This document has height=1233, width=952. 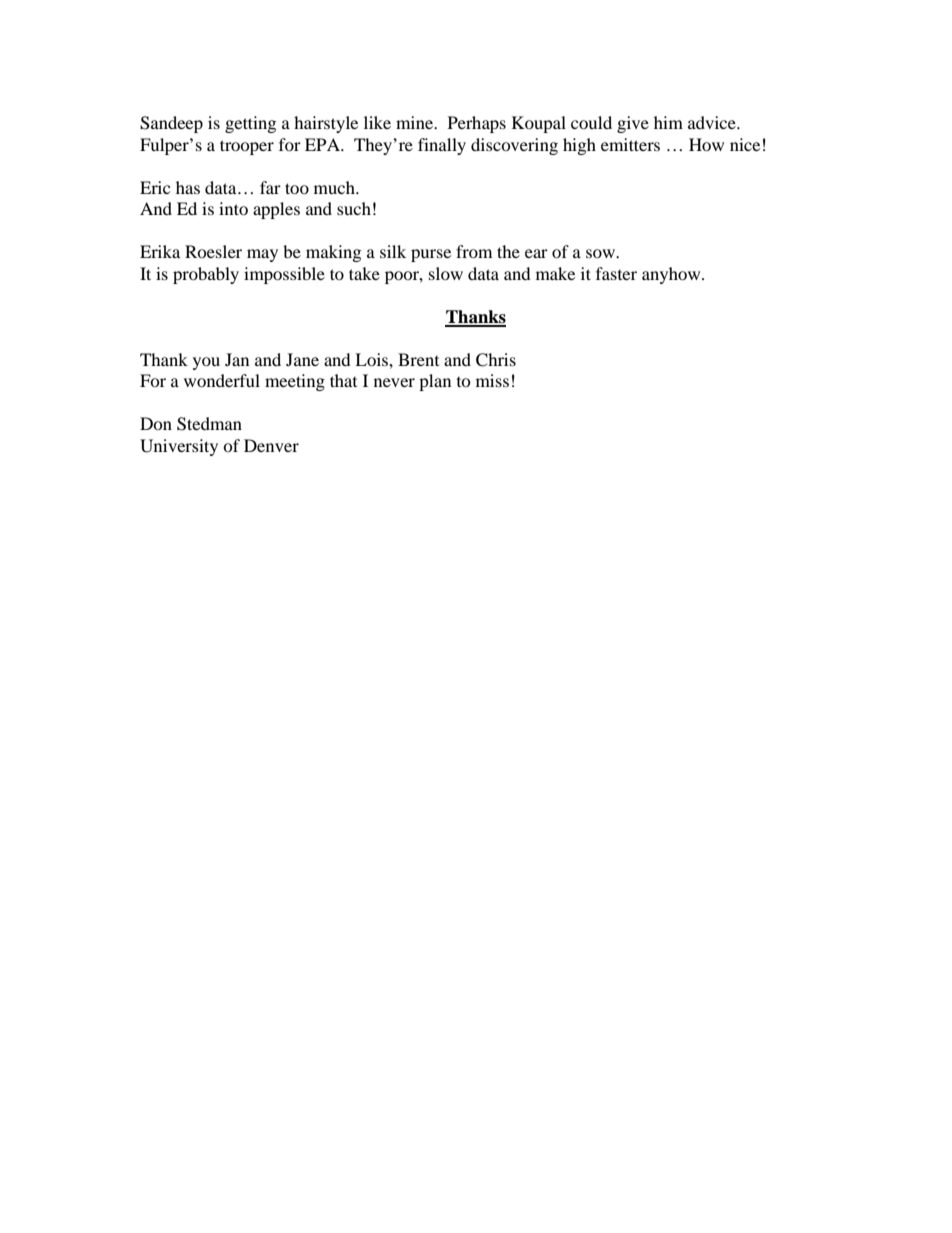 What do you see at coordinates (668, 122) in the document?
I see `him` at bounding box center [668, 122].
